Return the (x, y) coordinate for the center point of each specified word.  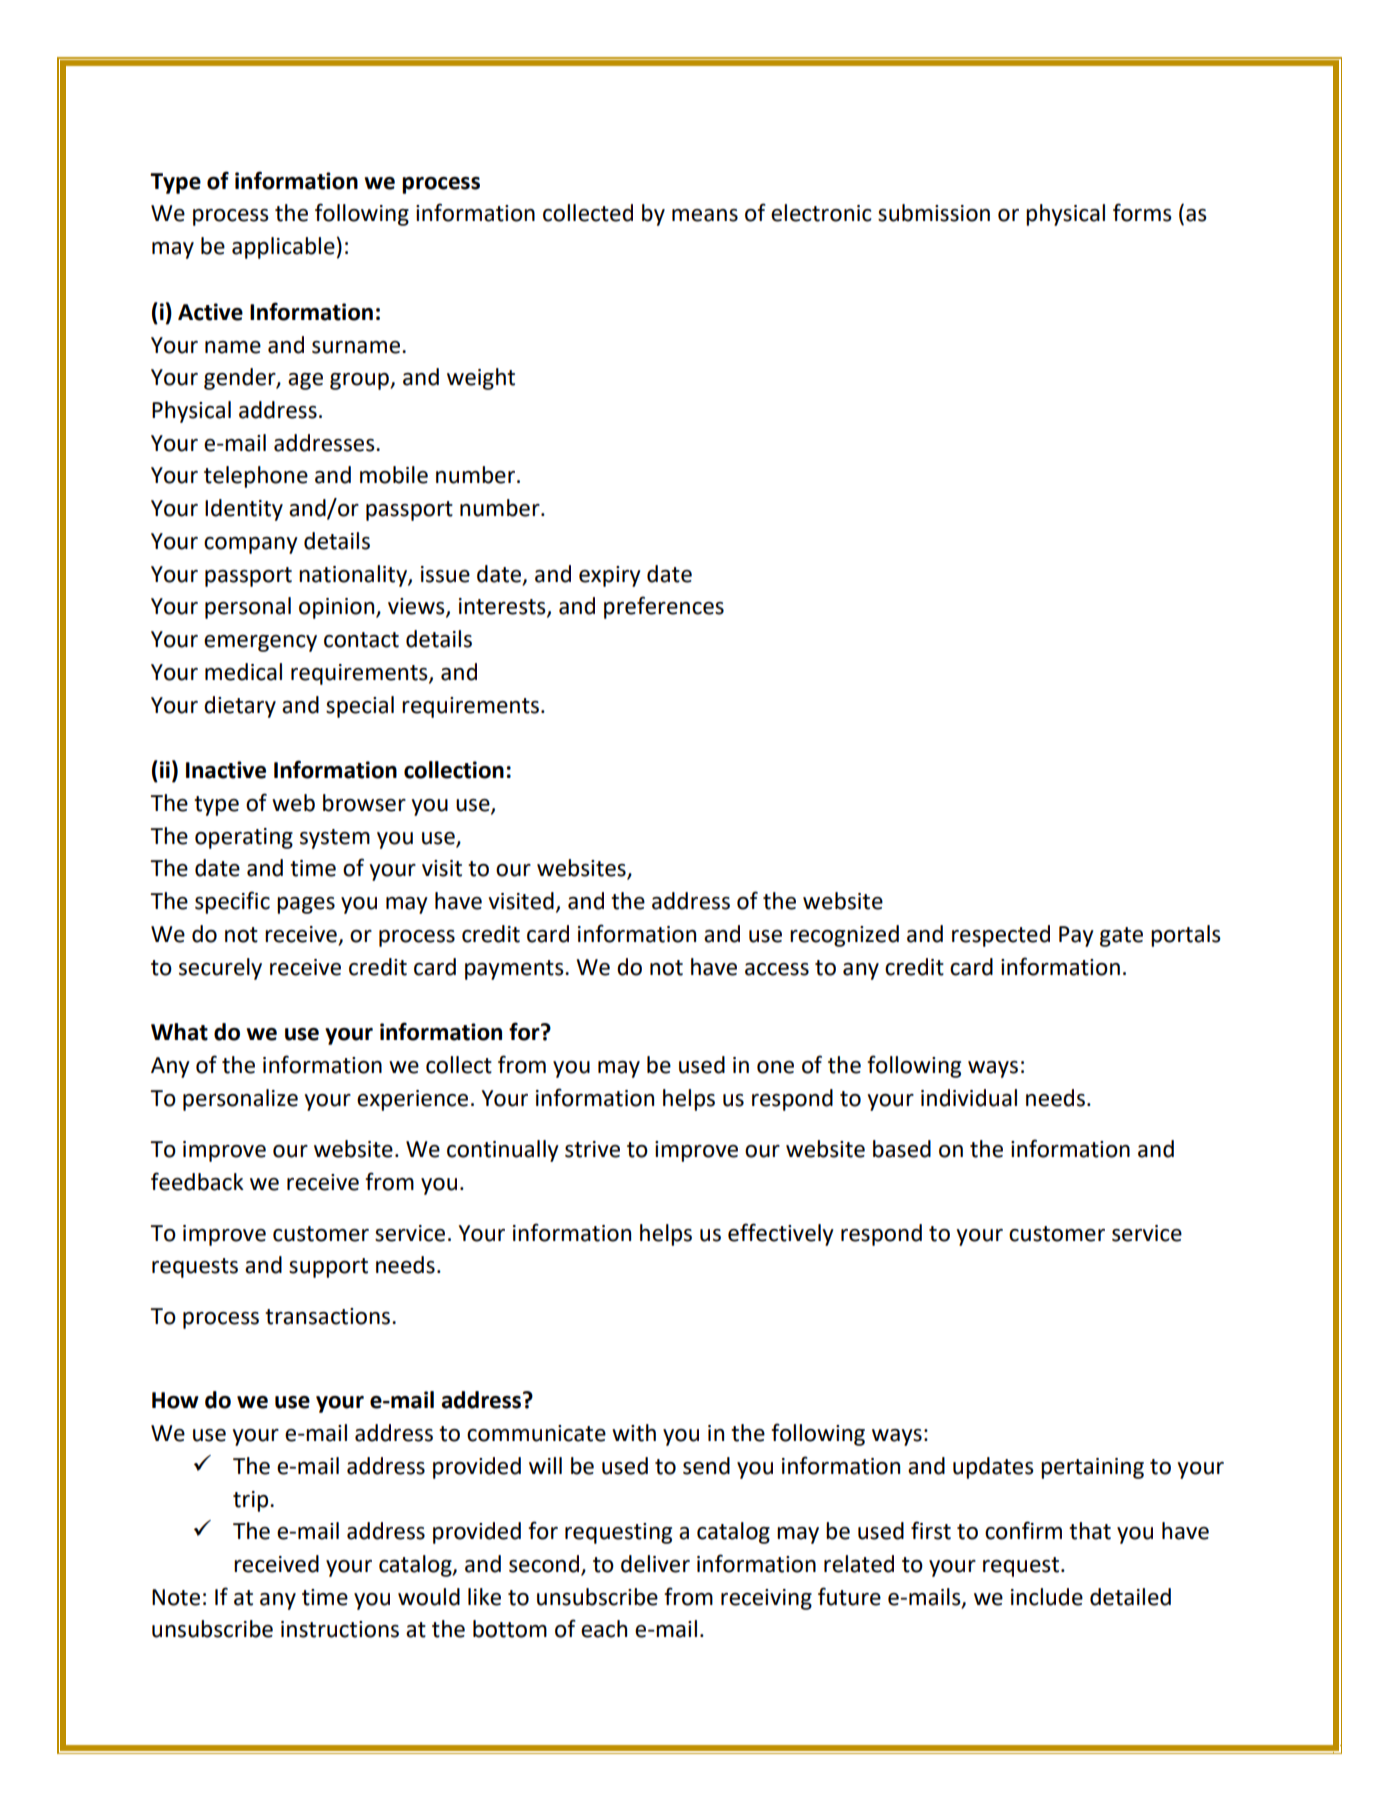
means (705, 215)
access (777, 969)
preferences (664, 607)
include (1047, 1597)
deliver (655, 1564)
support (328, 1268)
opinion (338, 608)
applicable (283, 248)
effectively (781, 1234)
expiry (610, 576)
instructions (340, 1629)
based (902, 1149)
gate (1121, 937)
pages (306, 905)
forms (1142, 212)
